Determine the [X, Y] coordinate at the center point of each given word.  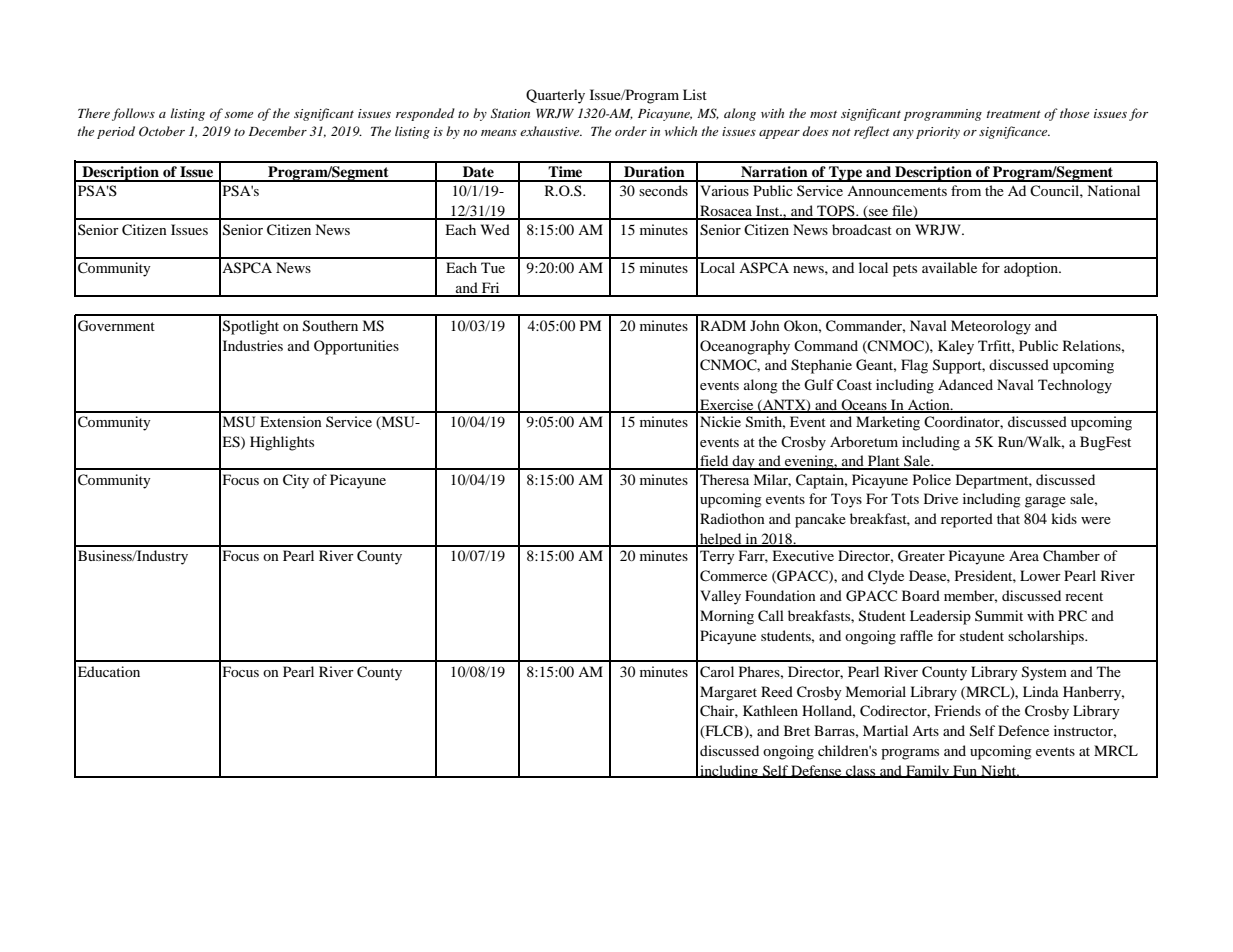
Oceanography [745, 347]
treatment [1013, 114]
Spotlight [251, 327]
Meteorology [991, 327]
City [296, 481]
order [631, 131]
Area [1024, 555]
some [239, 115]
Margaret [728, 693]
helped [721, 540]
